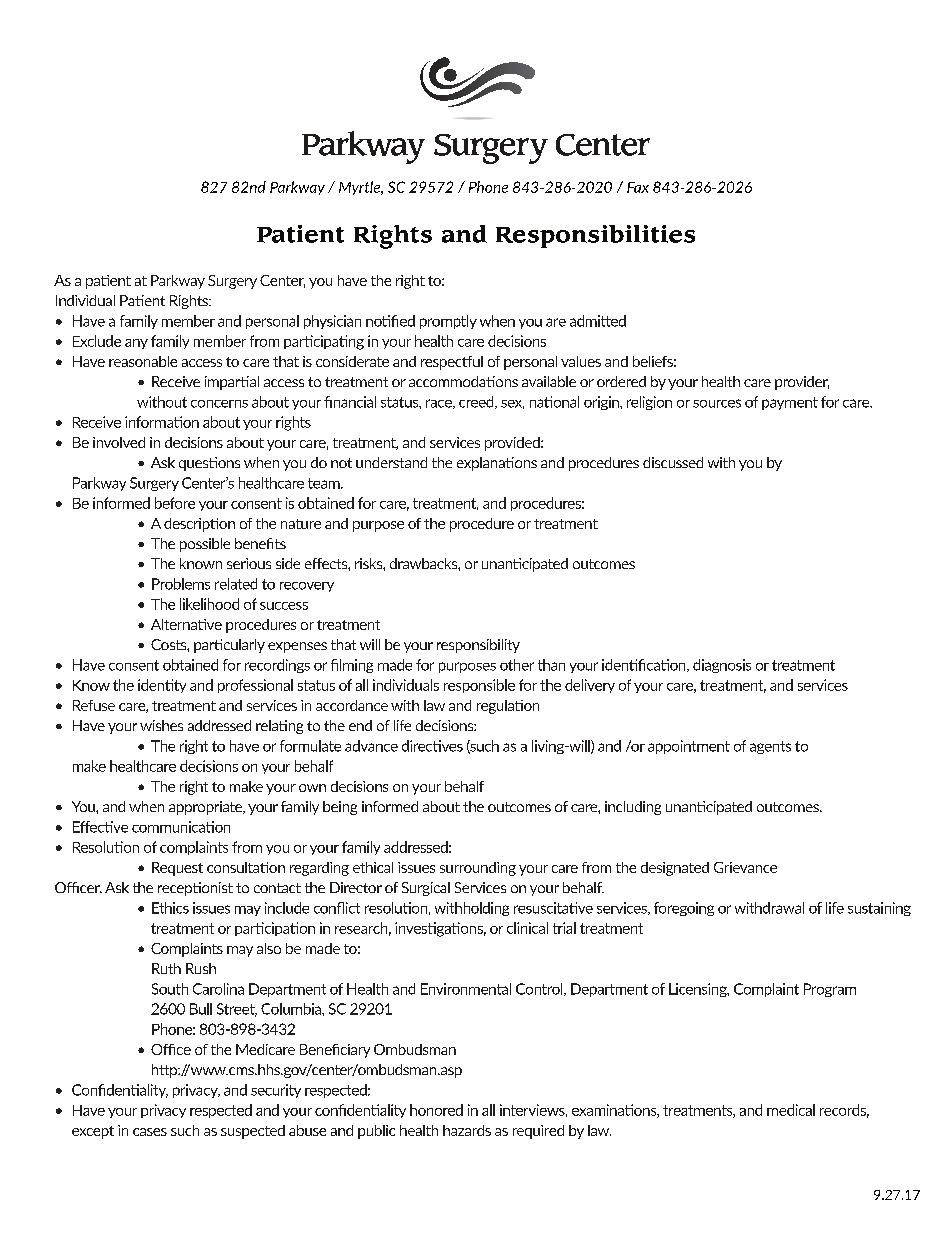 The width and height of the document is (952, 1233). I want to click on any, so click(136, 344).
